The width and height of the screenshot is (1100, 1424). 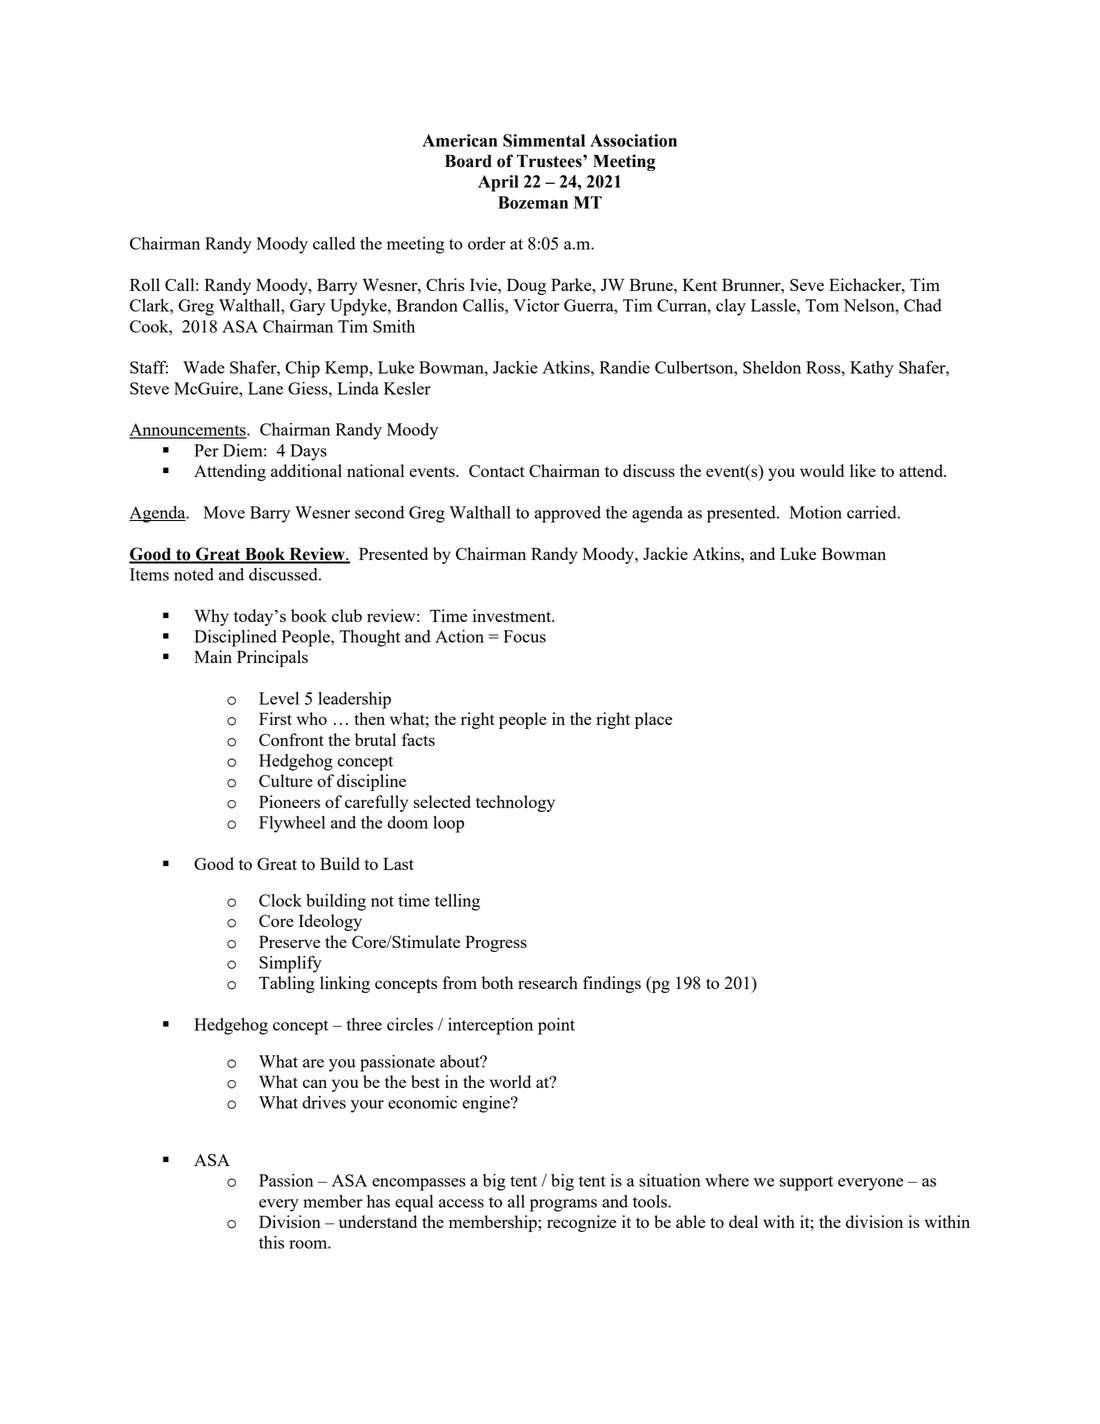 I want to click on programs, so click(x=563, y=1205).
